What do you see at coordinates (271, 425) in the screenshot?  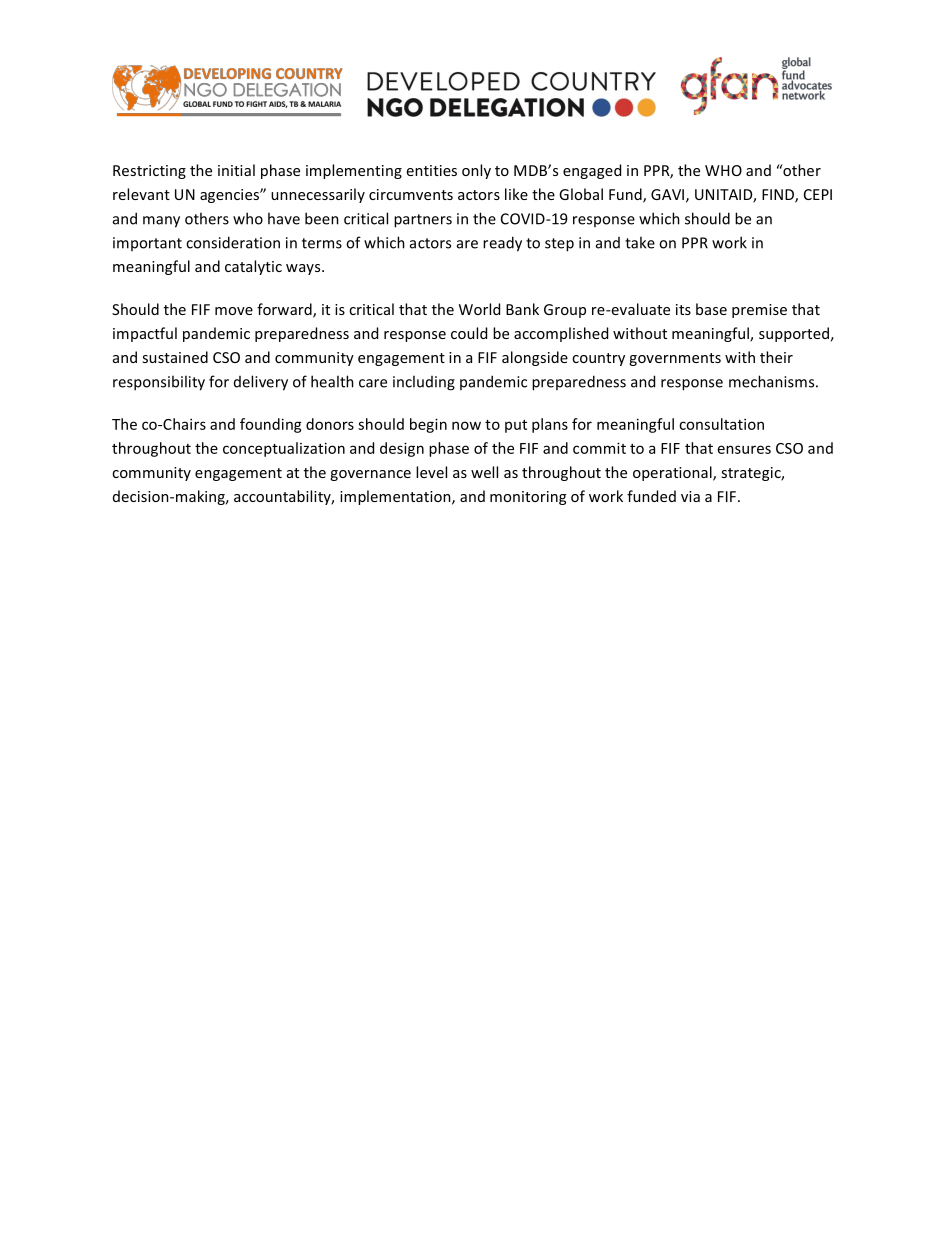 I see `founding` at bounding box center [271, 425].
